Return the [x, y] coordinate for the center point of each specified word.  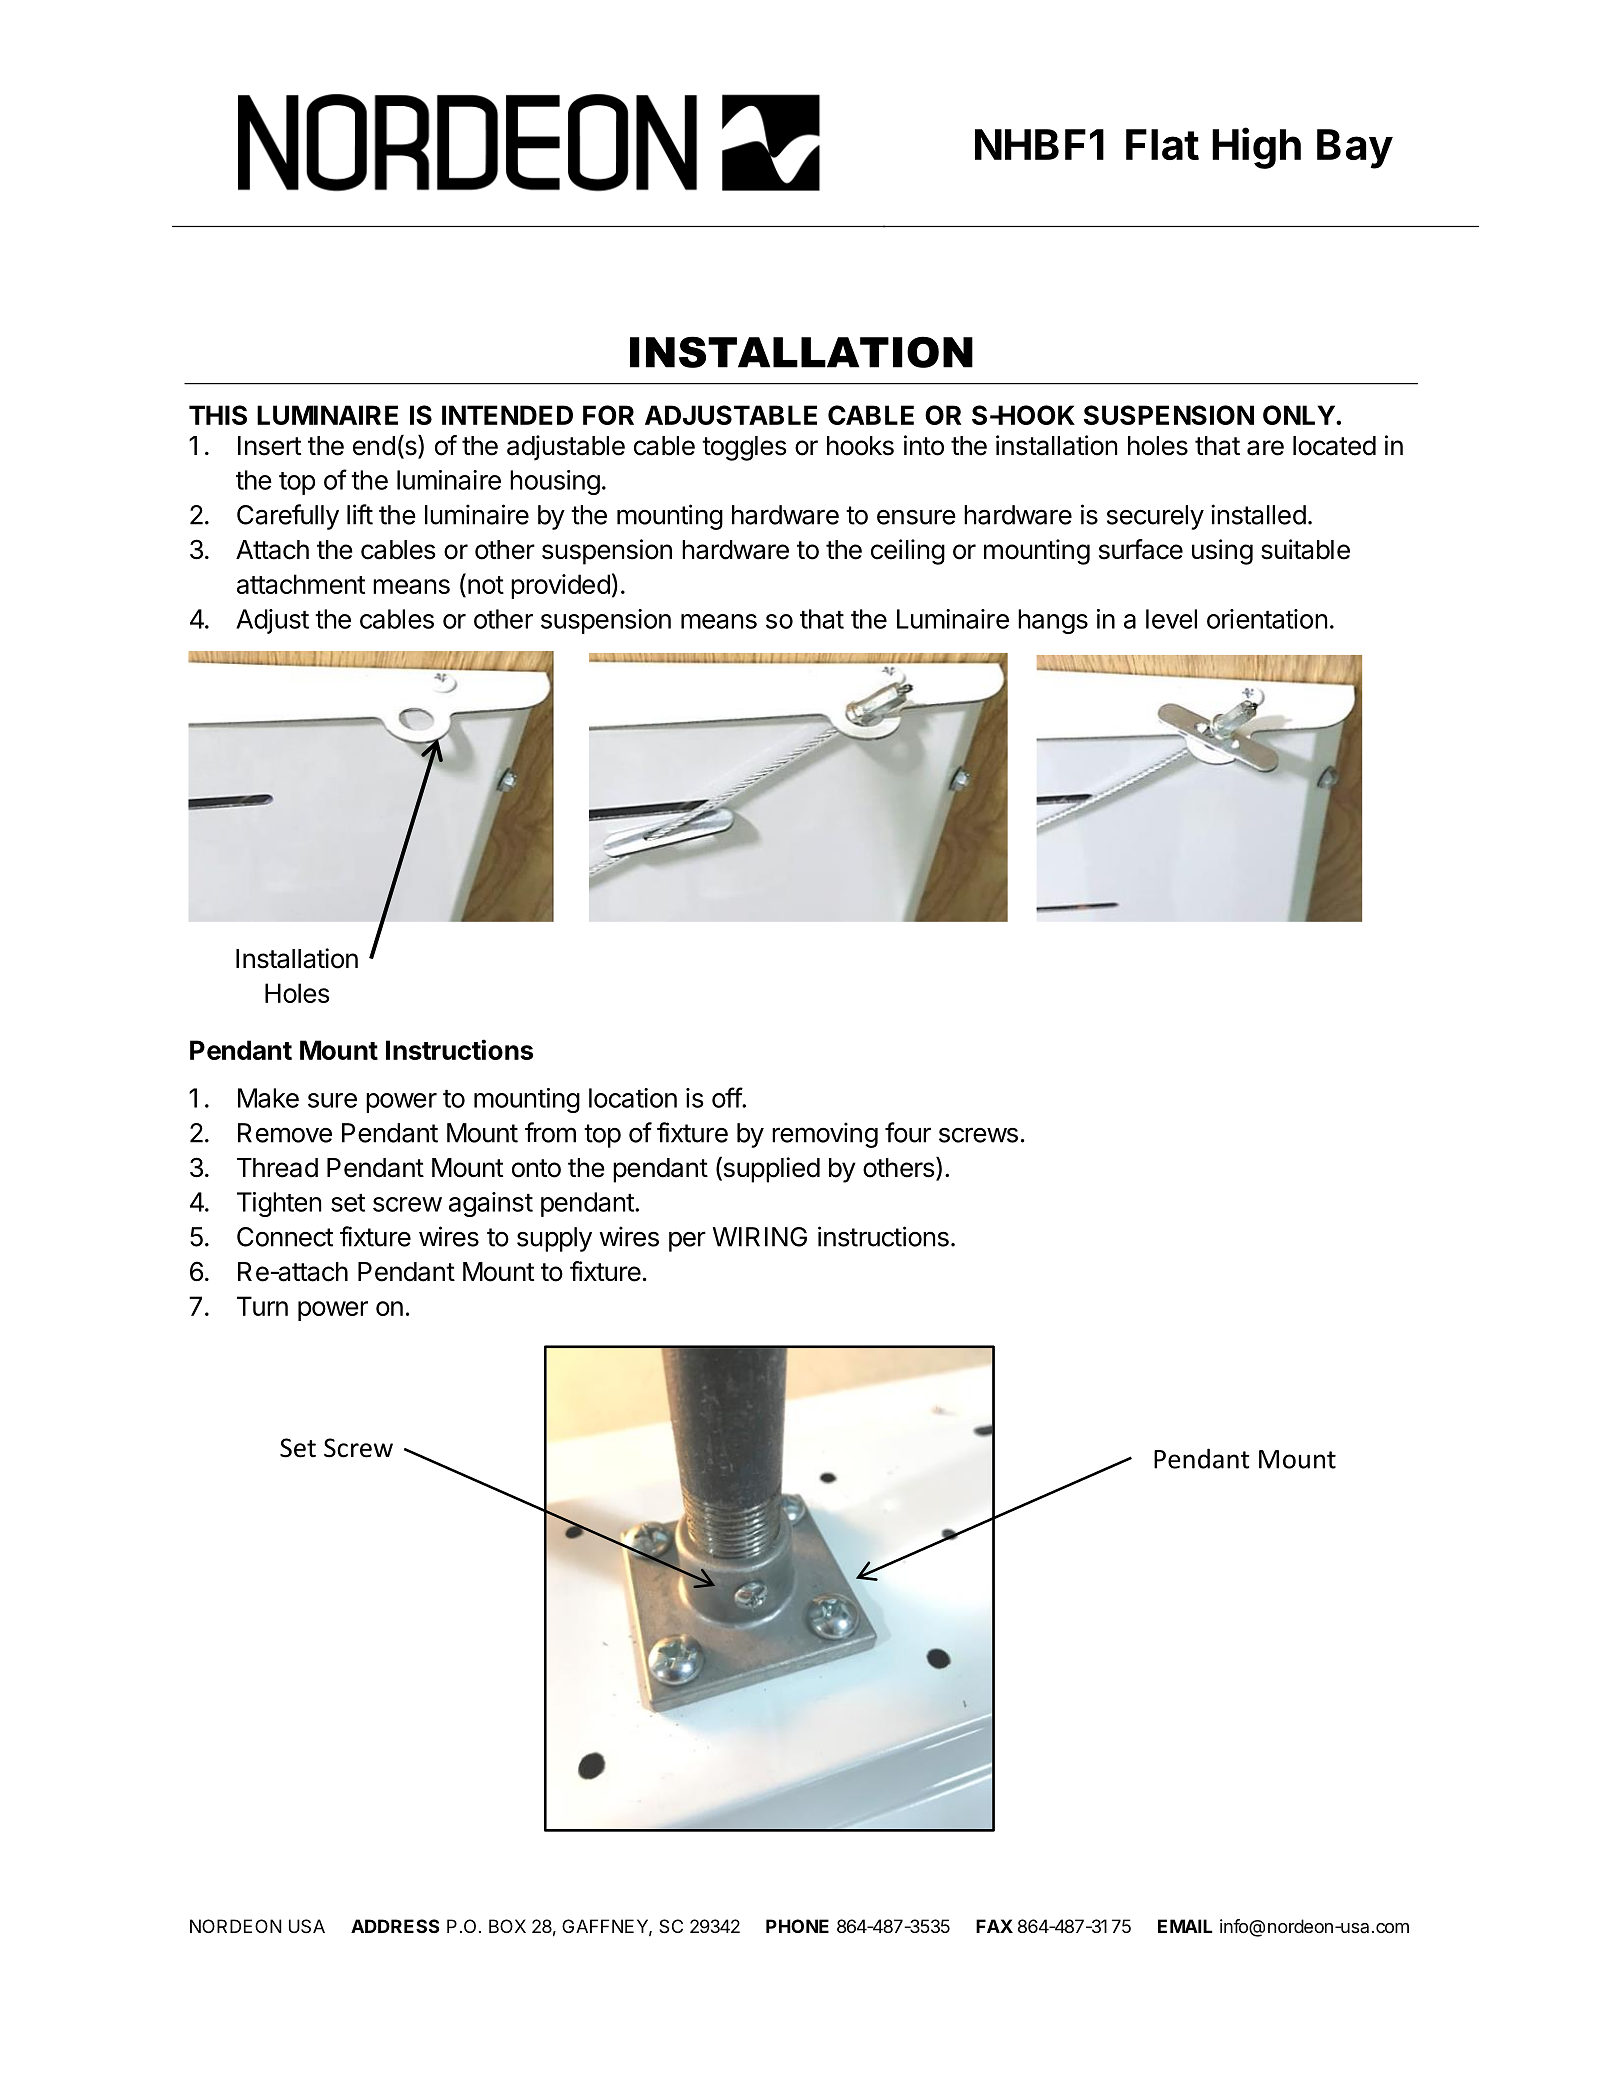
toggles [744, 448]
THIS [218, 415]
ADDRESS [395, 1926]
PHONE [797, 1926]
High [1256, 148]
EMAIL [1185, 1926]
